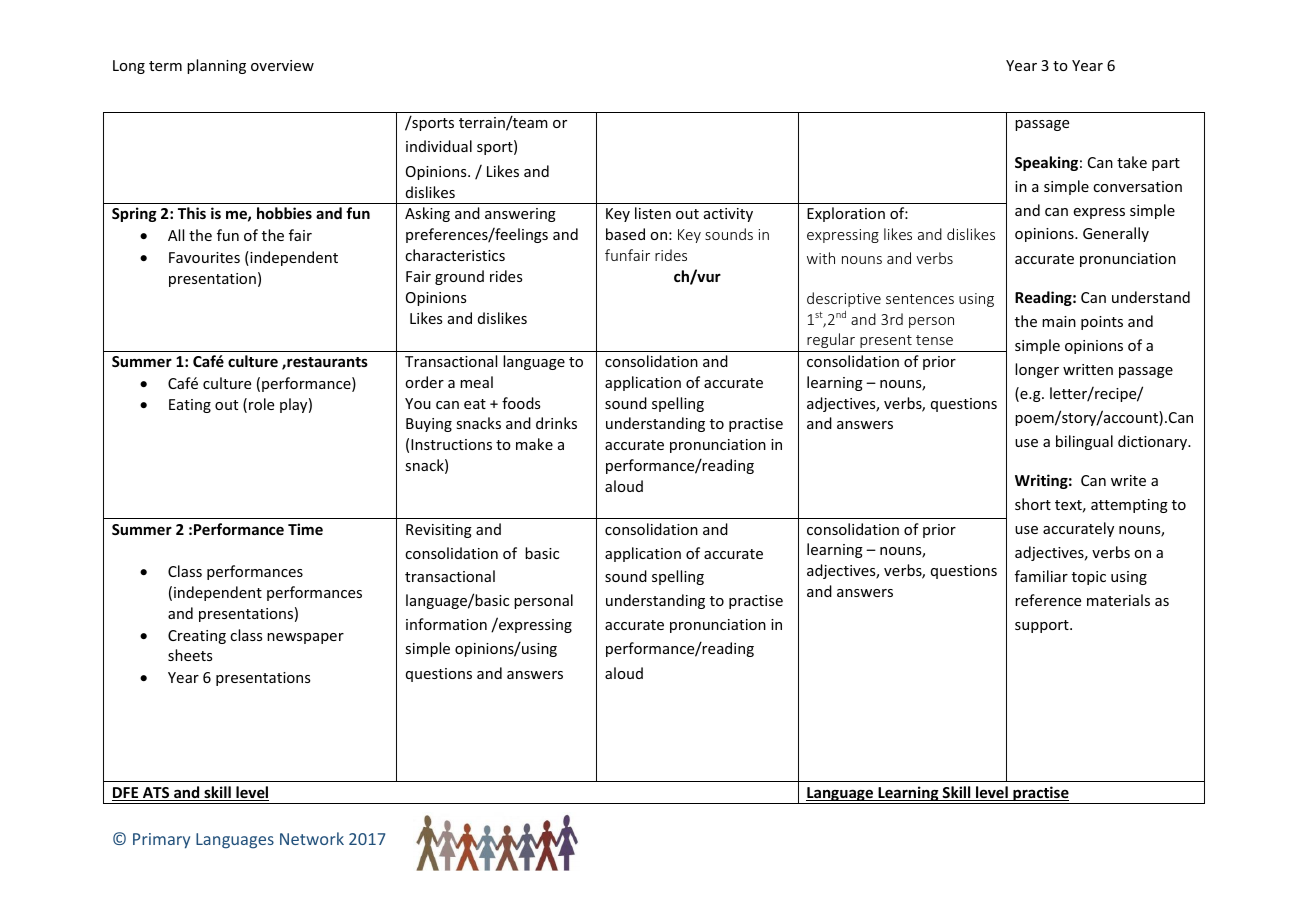  What do you see at coordinates (282, 65) in the page?
I see `overview` at bounding box center [282, 65].
